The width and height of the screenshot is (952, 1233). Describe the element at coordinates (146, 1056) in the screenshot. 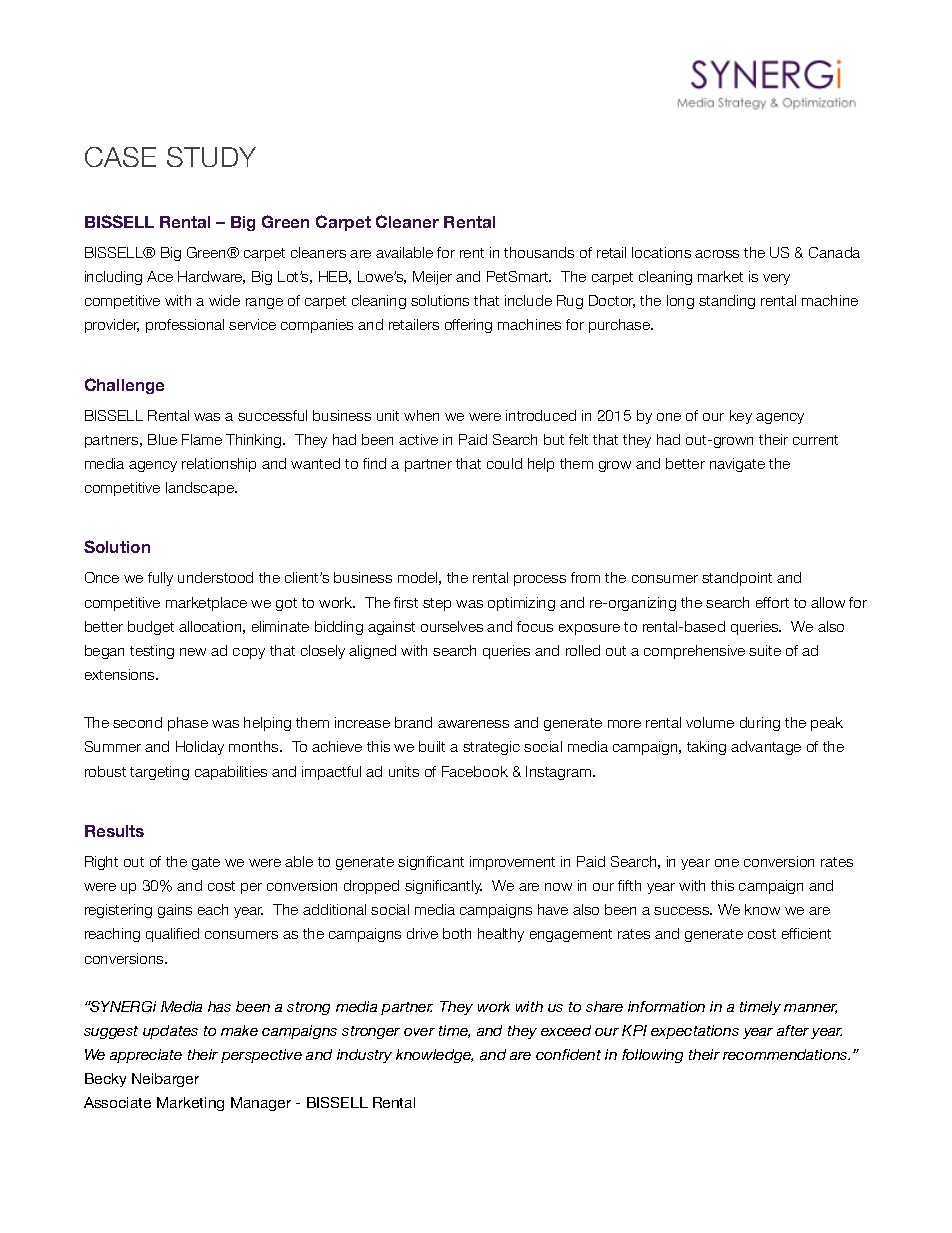

I see `appreciate` at that location.
